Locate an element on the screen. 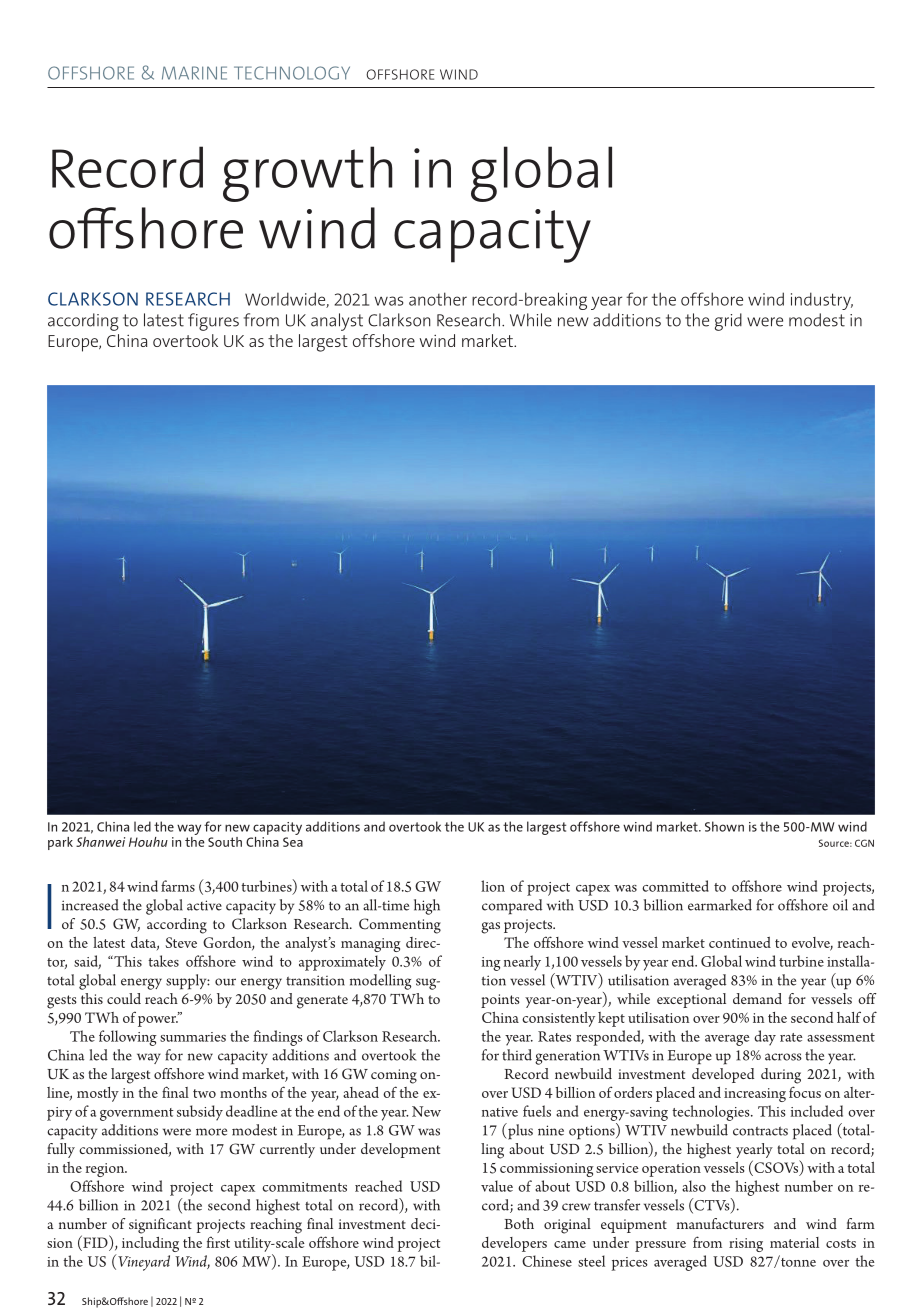  South is located at coordinates (225, 842).
